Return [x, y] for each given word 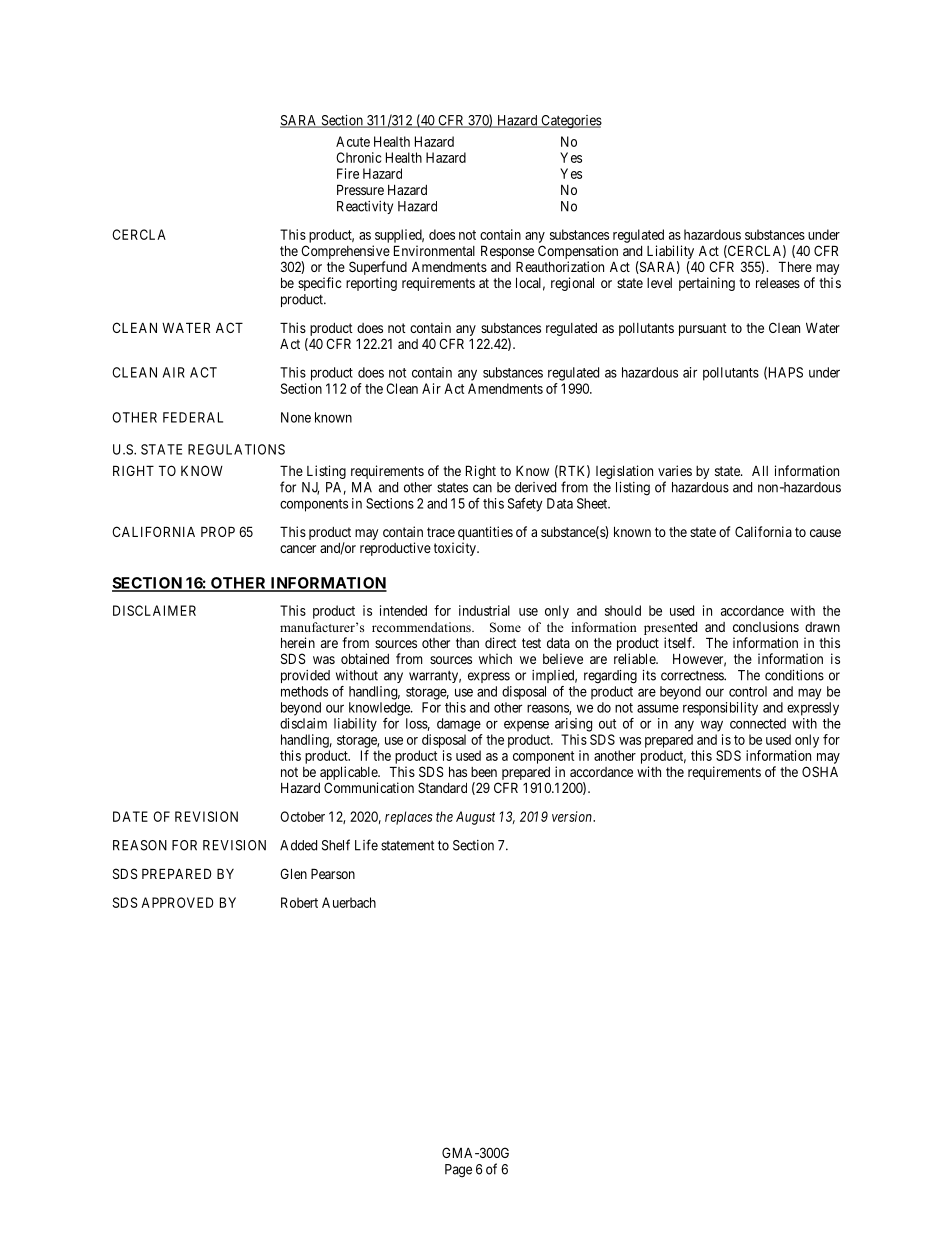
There [795, 266]
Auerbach [349, 902]
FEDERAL [193, 417]
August [475, 818]
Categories [570, 122]
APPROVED [177, 902]
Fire [348, 173]
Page [458, 1171]
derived [535, 487]
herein [298, 642]
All [760, 470]
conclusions [766, 626]
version [573, 816]
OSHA [820, 771]
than [467, 643]
